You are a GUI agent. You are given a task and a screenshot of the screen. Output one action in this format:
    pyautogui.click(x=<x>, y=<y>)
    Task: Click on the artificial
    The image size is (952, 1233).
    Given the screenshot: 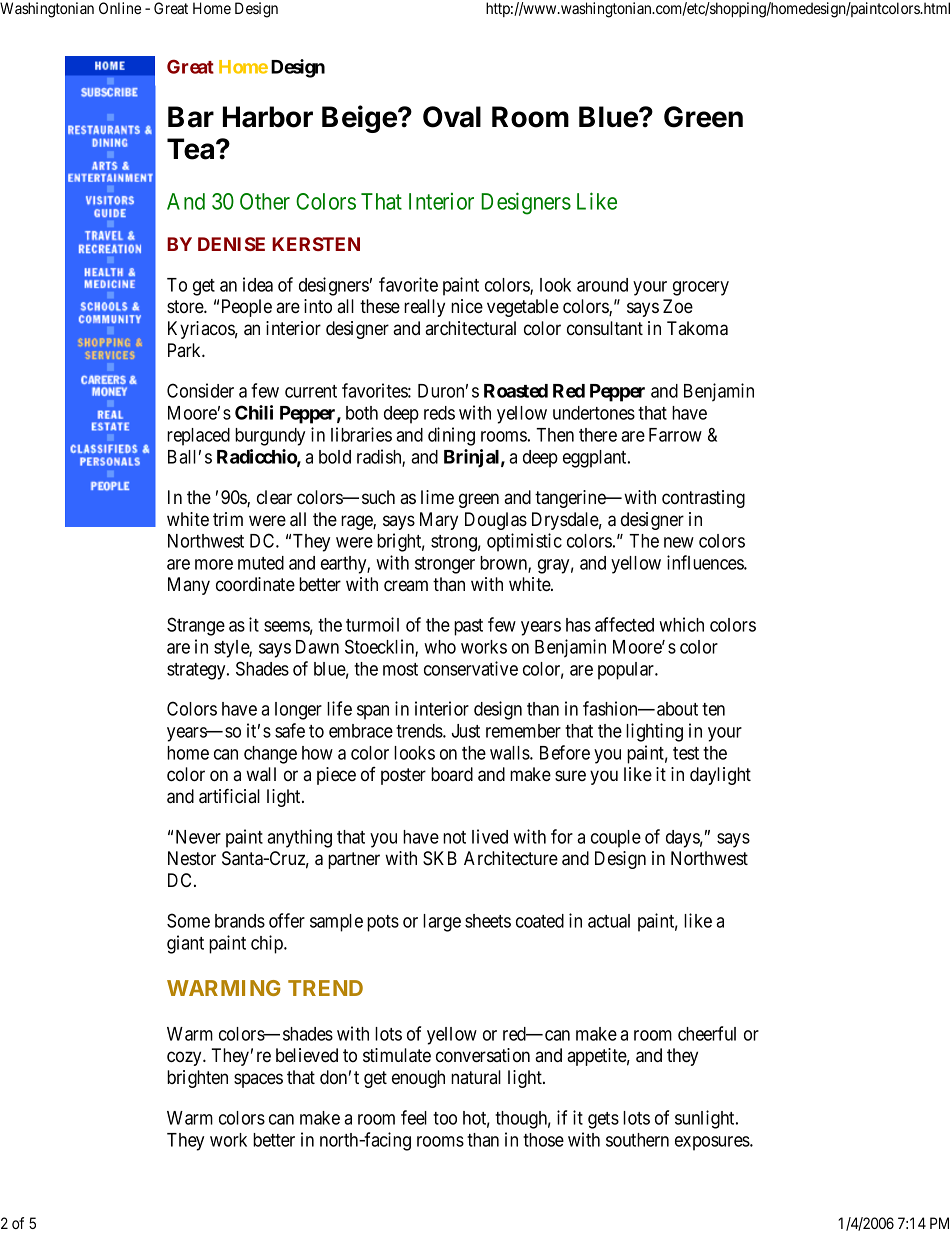 What is the action you would take?
    pyautogui.click(x=229, y=796)
